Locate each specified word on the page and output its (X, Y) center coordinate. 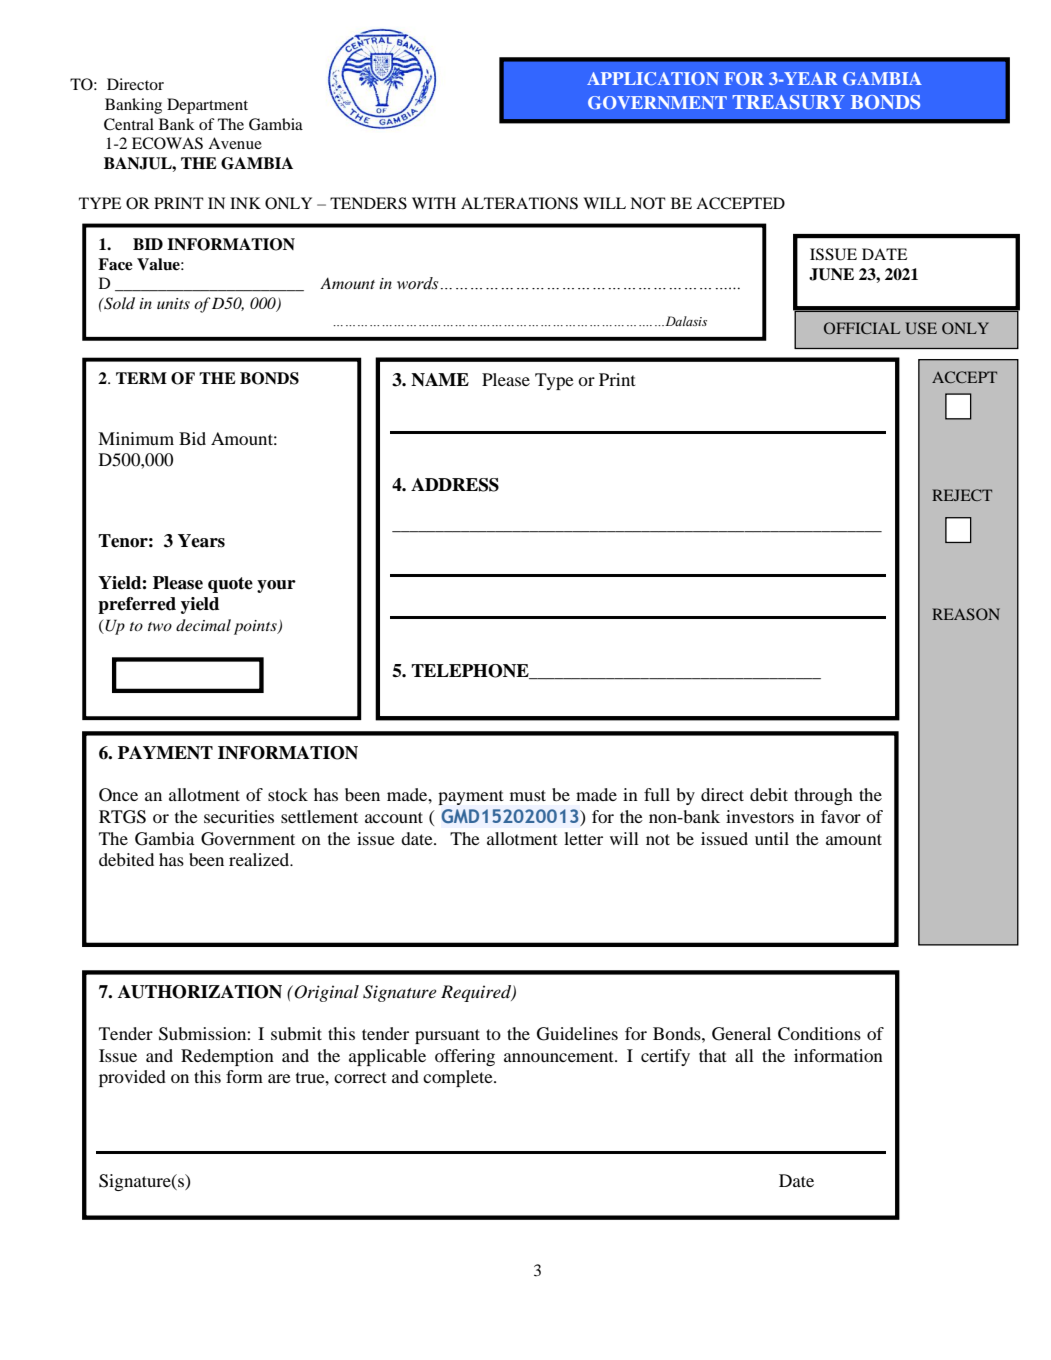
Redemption (227, 1057)
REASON (966, 614)
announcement (560, 1056)
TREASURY (789, 102)
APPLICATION (653, 78)
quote (230, 585)
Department (207, 106)
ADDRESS (455, 485)
